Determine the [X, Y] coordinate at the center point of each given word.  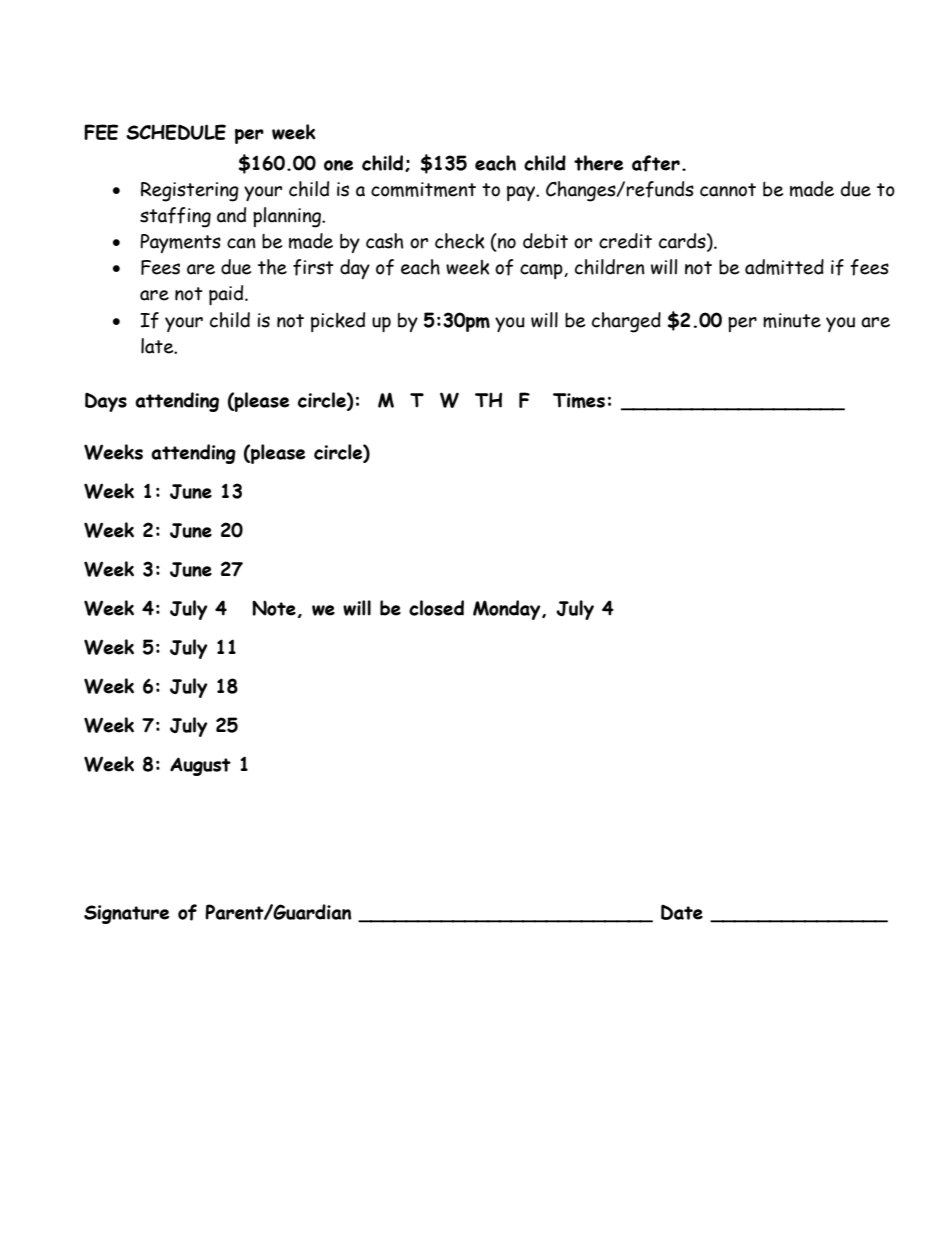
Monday [508, 610]
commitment [423, 189]
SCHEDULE [176, 132]
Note [274, 608]
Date [682, 912]
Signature [126, 914]
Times [579, 400]
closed [436, 608]
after [656, 163]
